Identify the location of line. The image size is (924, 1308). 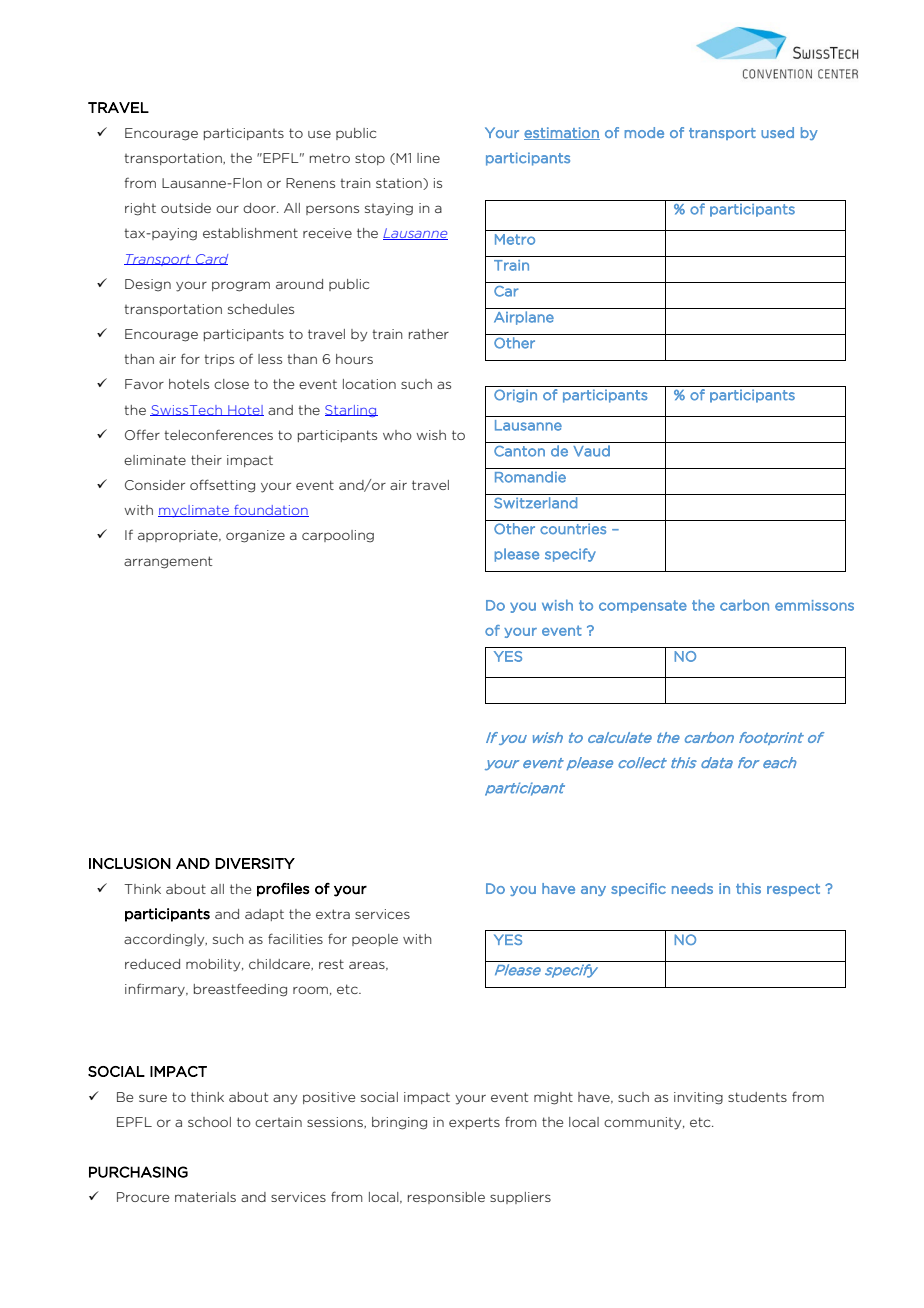
(428, 158).
